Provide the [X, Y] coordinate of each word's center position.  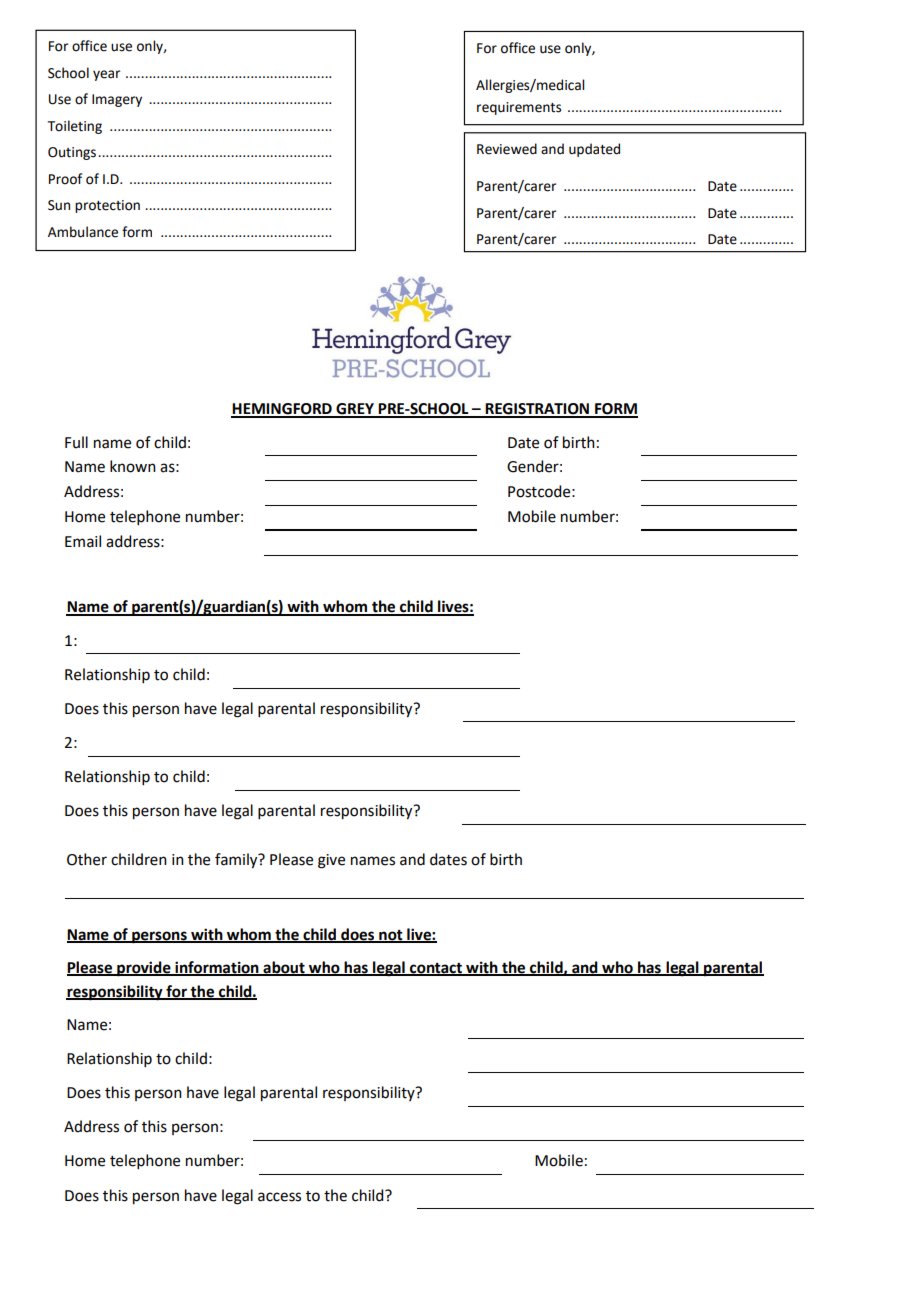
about [284, 968]
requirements [519, 108]
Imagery [117, 100]
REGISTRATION [537, 410]
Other [87, 859]
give [331, 861]
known [133, 466]
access [279, 1197]
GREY [355, 410]
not [391, 936]
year [106, 75]
